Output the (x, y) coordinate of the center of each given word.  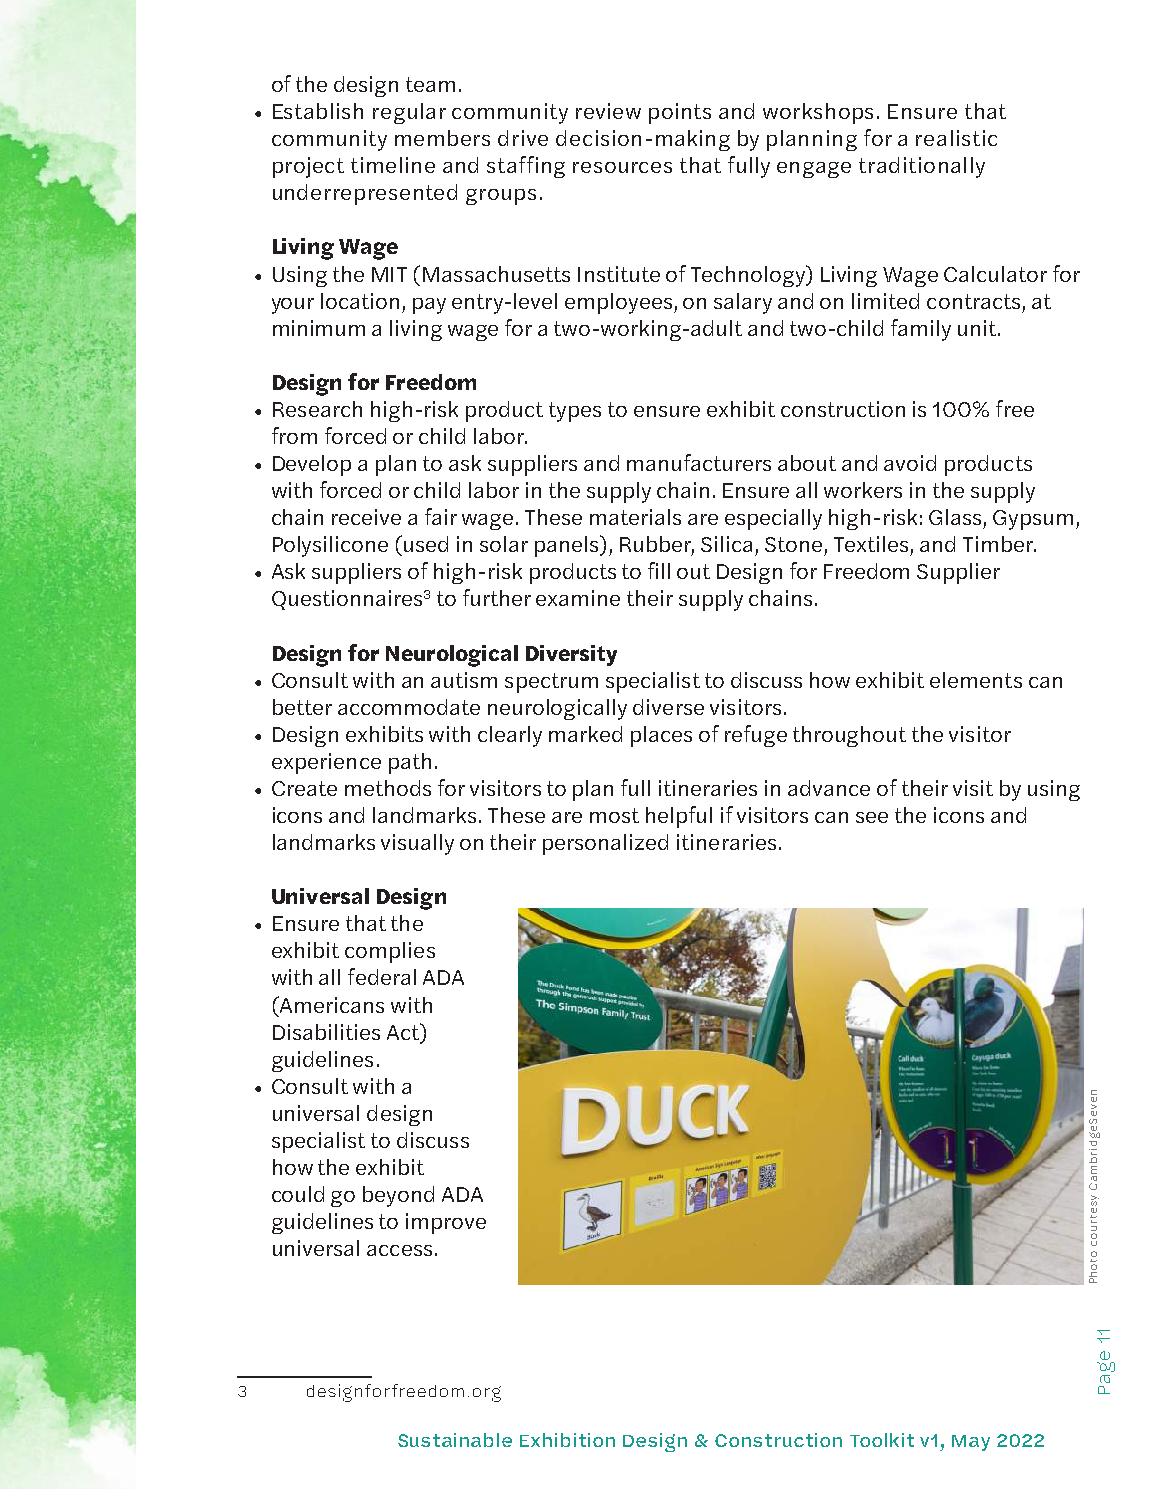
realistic (956, 138)
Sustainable (455, 1440)
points (680, 113)
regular (409, 113)
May (971, 1443)
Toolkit (882, 1440)
